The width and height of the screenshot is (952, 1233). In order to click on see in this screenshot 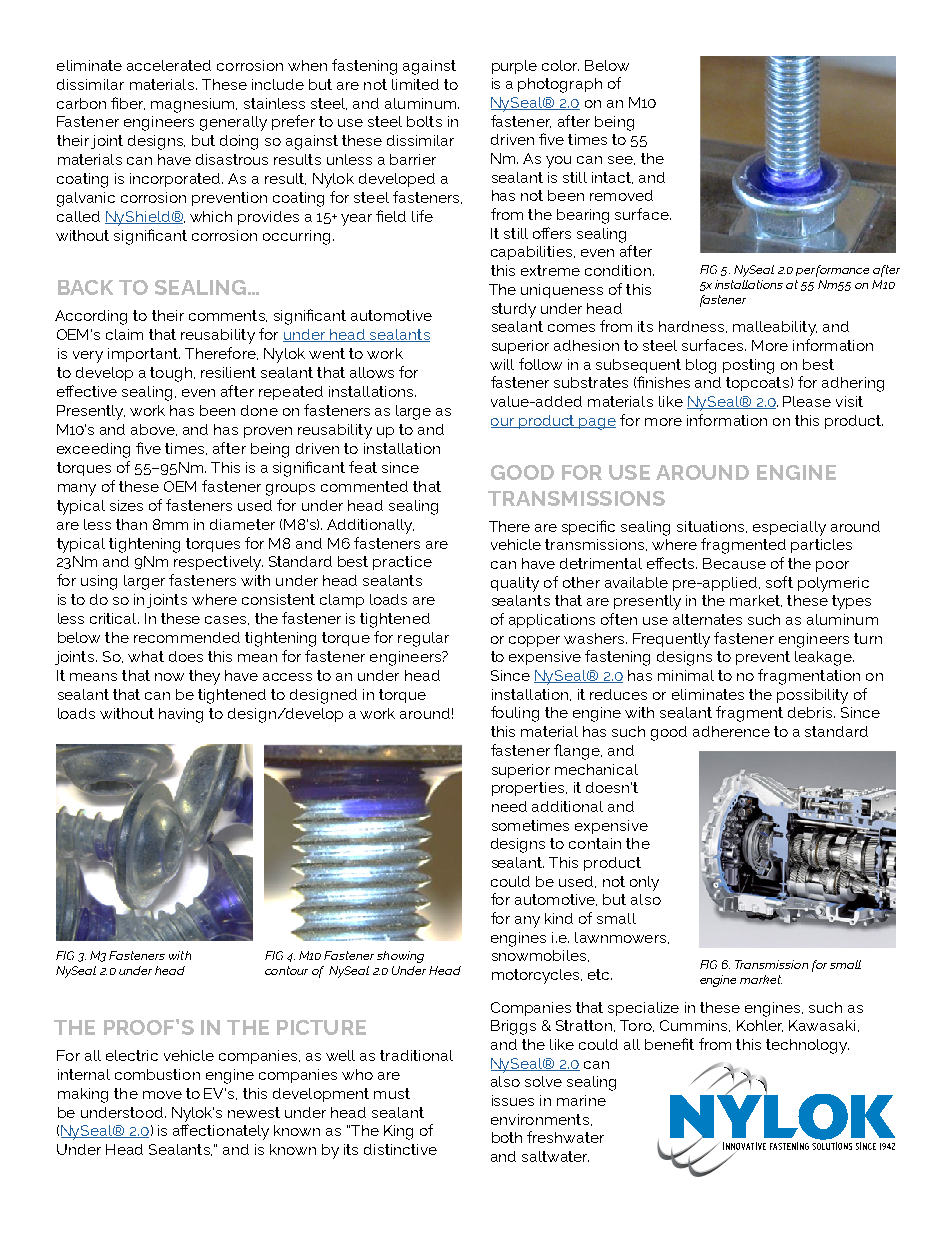, I will do `click(621, 160)`.
